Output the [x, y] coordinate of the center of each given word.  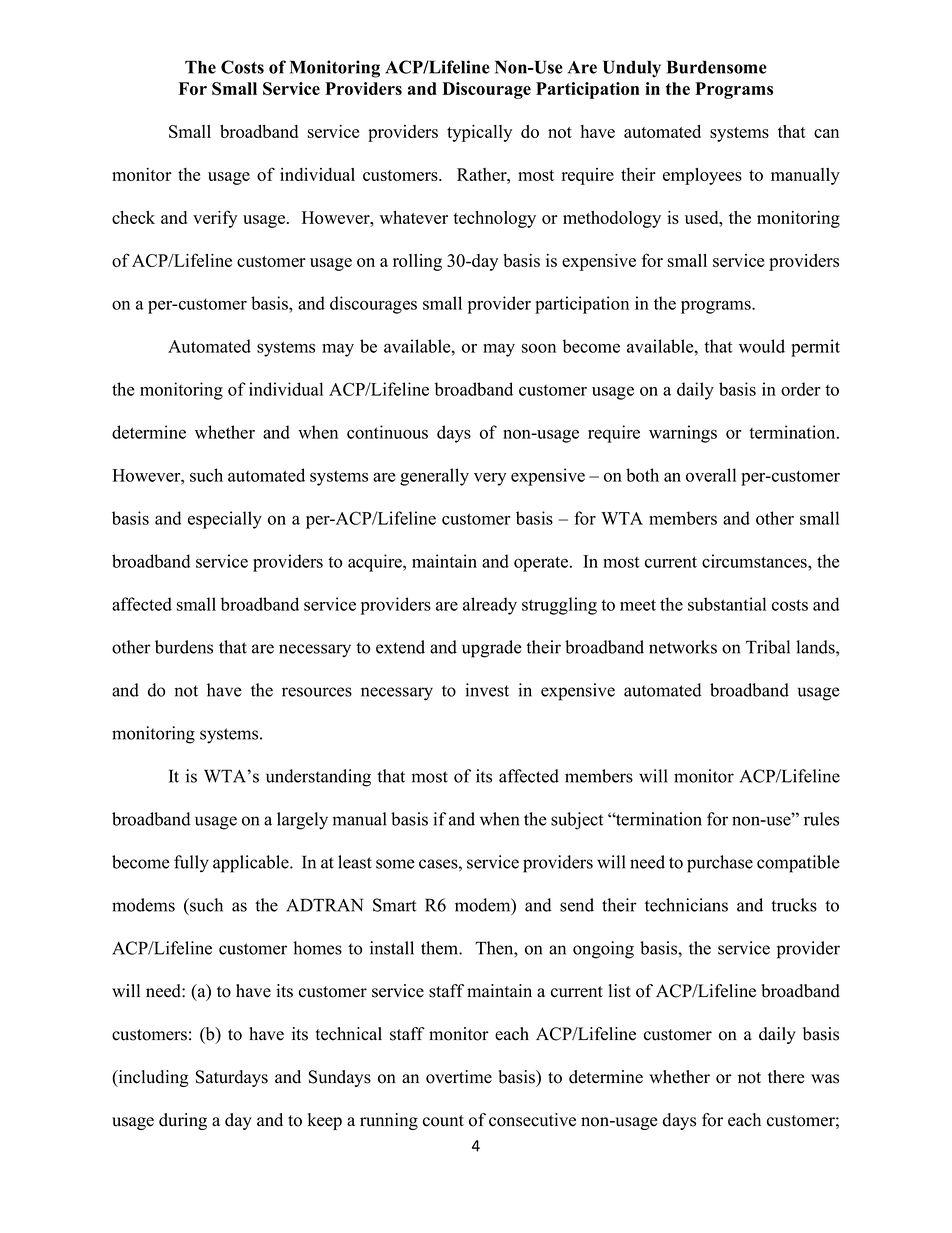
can [826, 133]
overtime [459, 1077]
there [786, 1077]
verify [215, 219]
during [183, 1121]
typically [479, 133]
